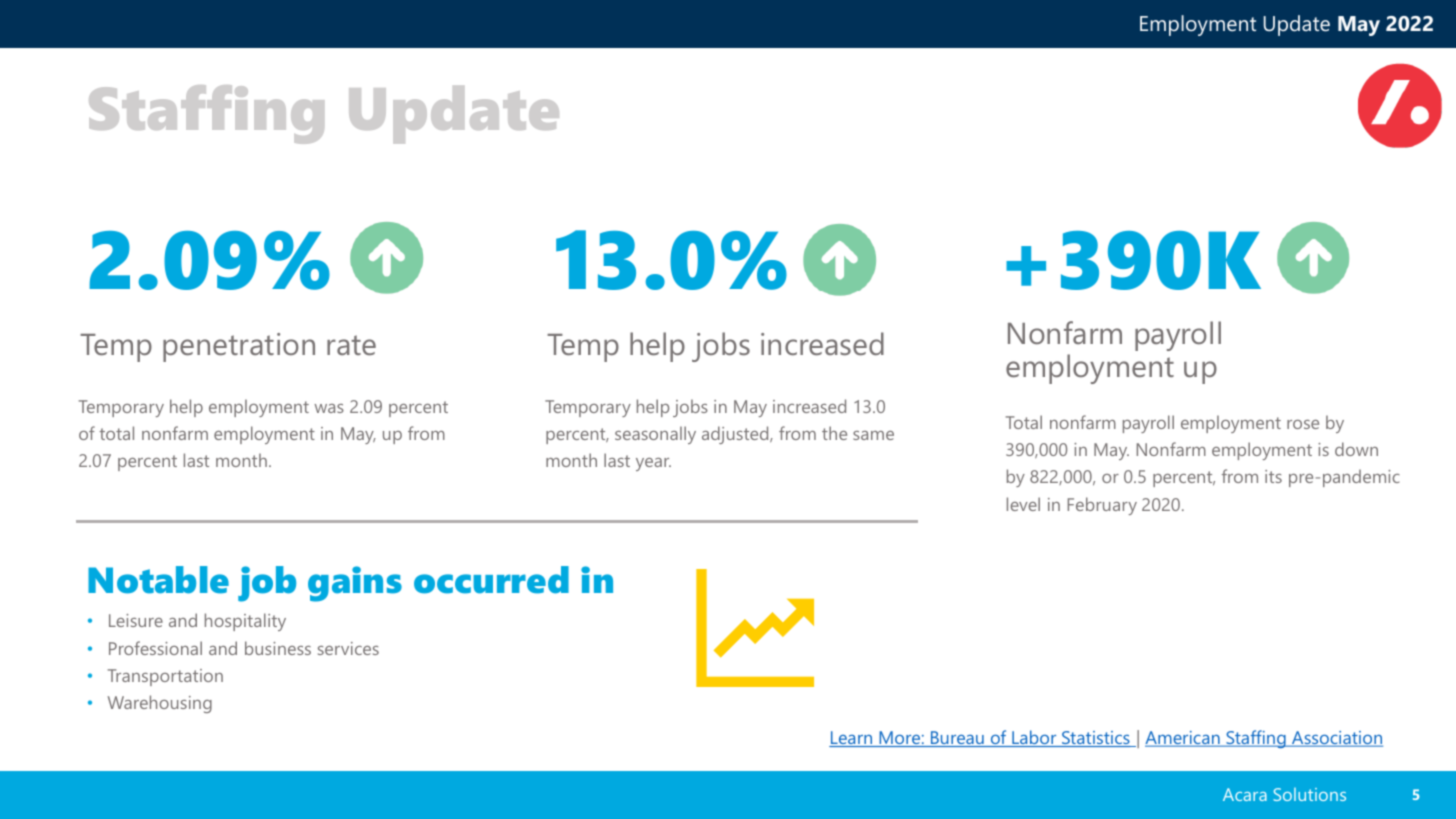 The image size is (1456, 819). Describe the element at coordinates (1023, 504) in the screenshot. I see `level` at that location.
